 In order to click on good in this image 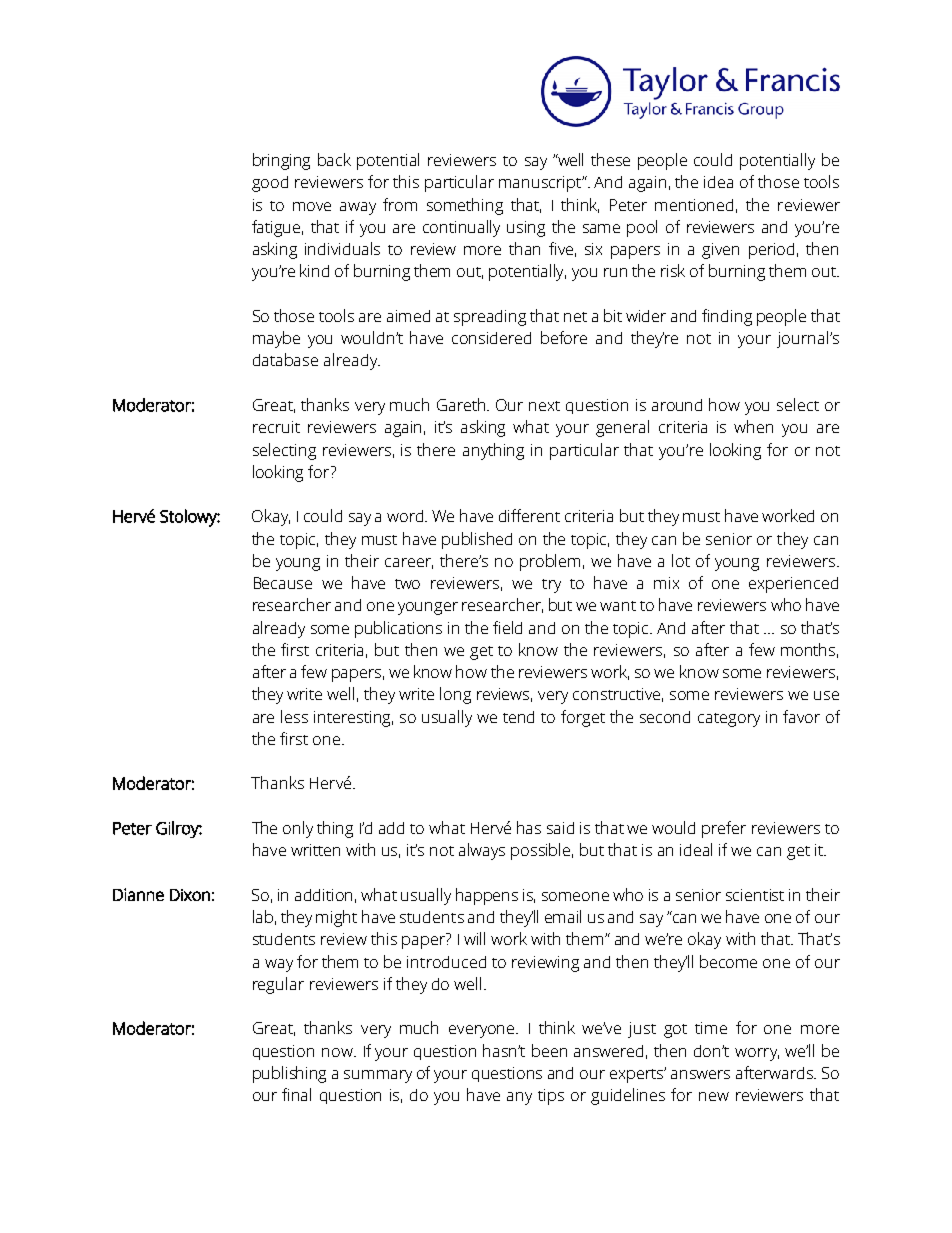, I will do `click(270, 184)`.
